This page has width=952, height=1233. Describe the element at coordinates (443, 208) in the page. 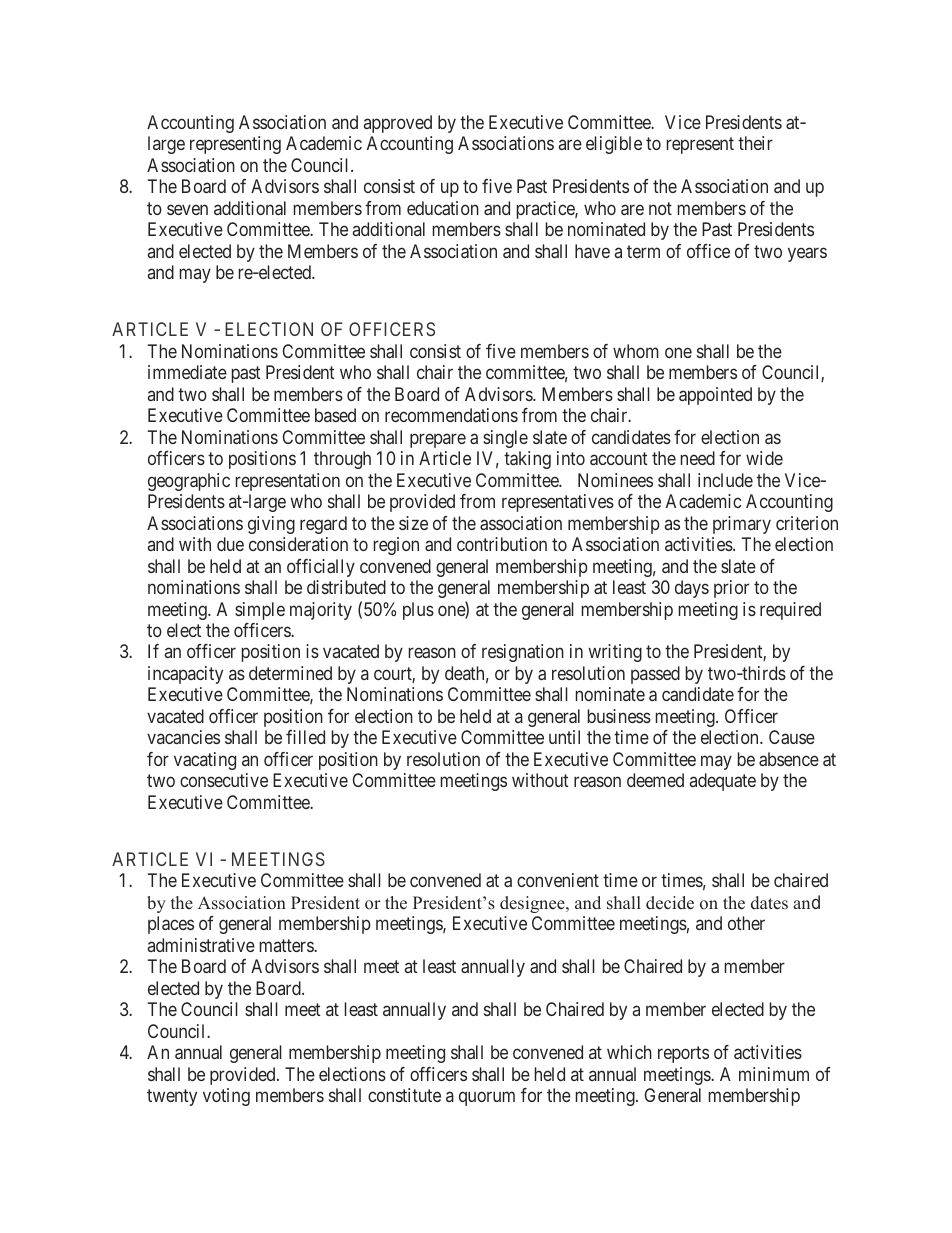

I see `education` at that location.
